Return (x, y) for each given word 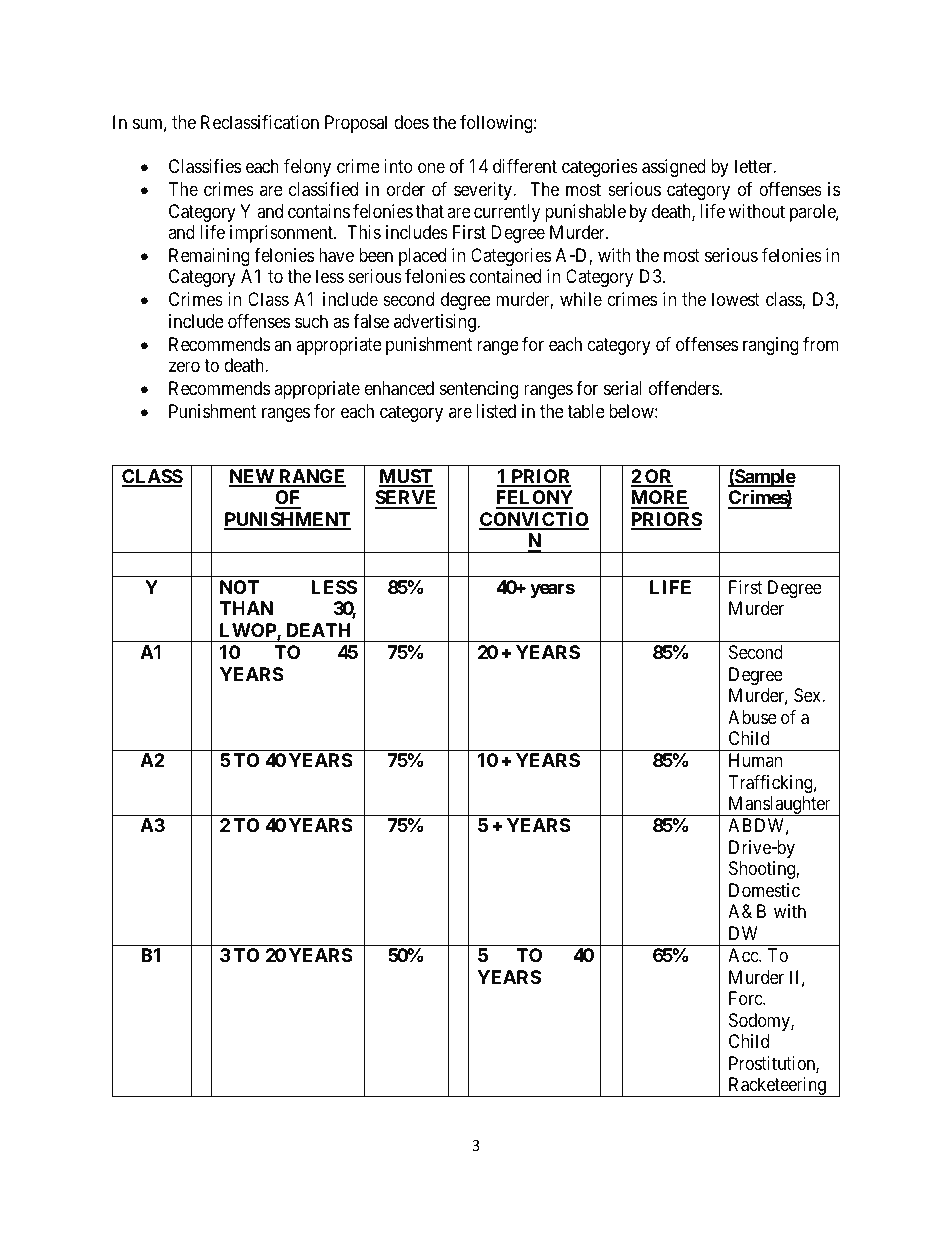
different (525, 166)
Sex (808, 695)
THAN (246, 608)
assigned (674, 168)
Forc (746, 998)
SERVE (406, 499)
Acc (744, 955)
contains (319, 211)
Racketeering (777, 1087)
